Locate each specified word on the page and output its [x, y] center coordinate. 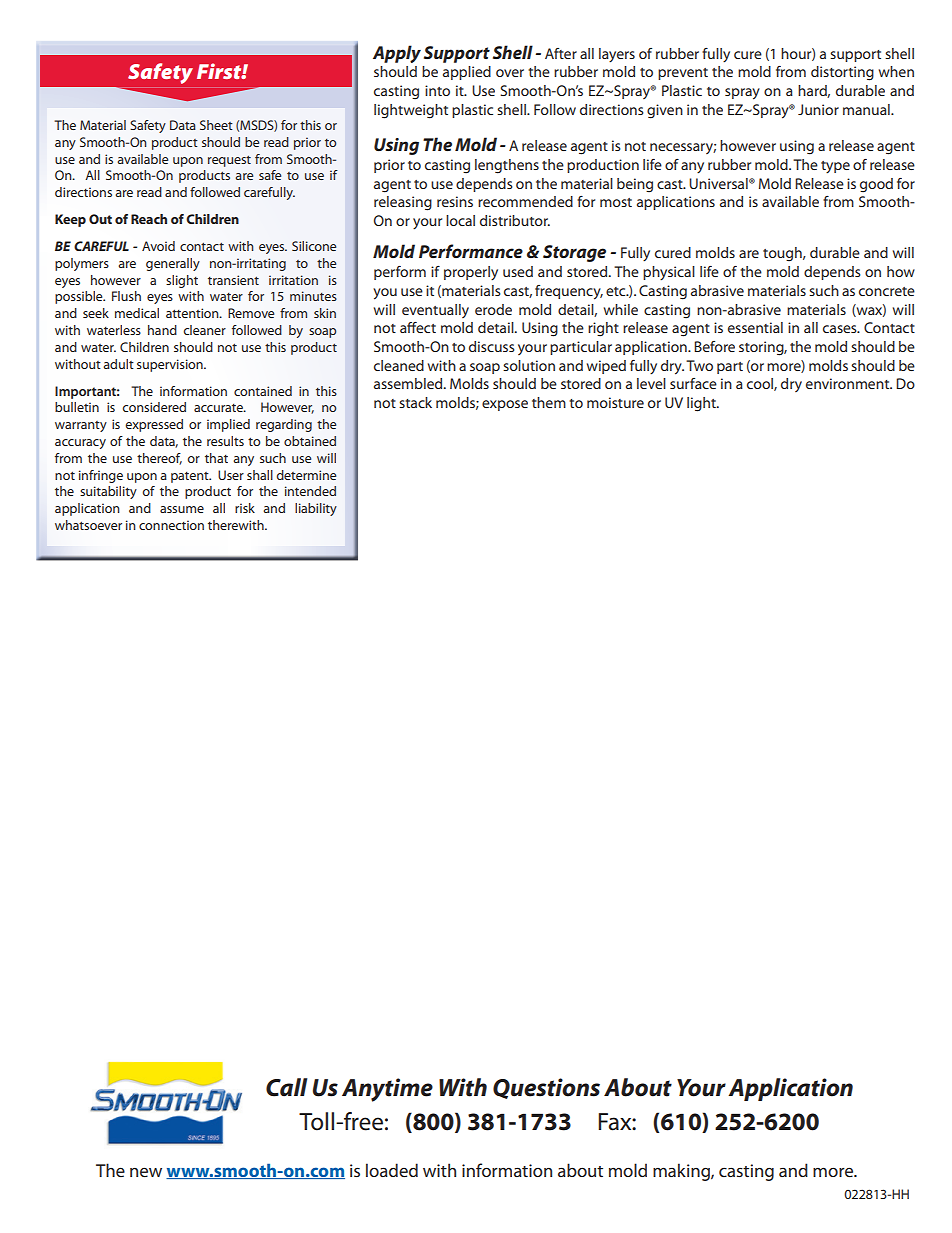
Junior [818, 109]
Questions [546, 1088]
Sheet [216, 125]
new [146, 1172]
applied [467, 73]
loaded [392, 1170]
